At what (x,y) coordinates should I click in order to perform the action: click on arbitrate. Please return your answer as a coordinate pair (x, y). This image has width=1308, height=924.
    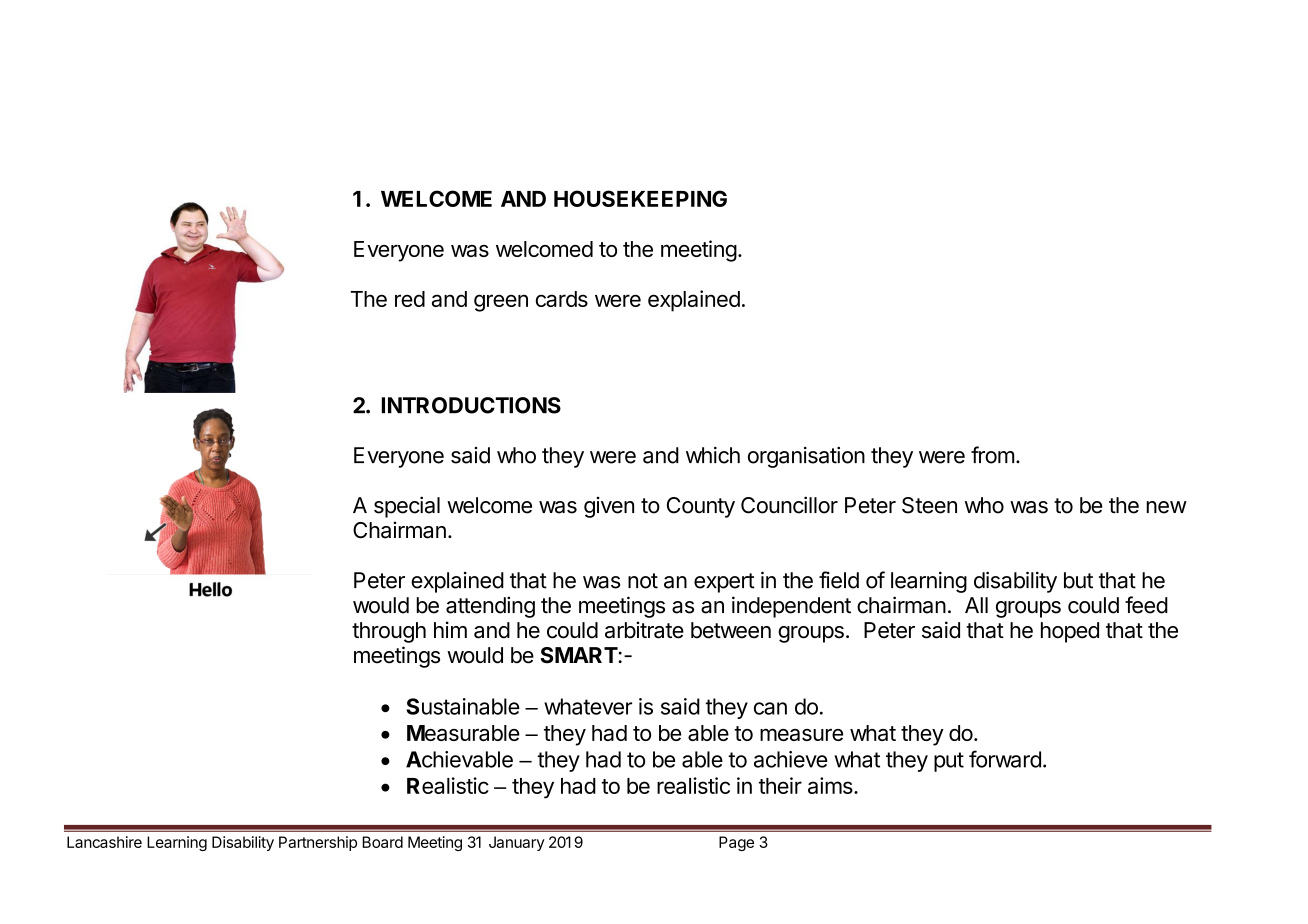
    Looking at the image, I should click on (644, 630).
